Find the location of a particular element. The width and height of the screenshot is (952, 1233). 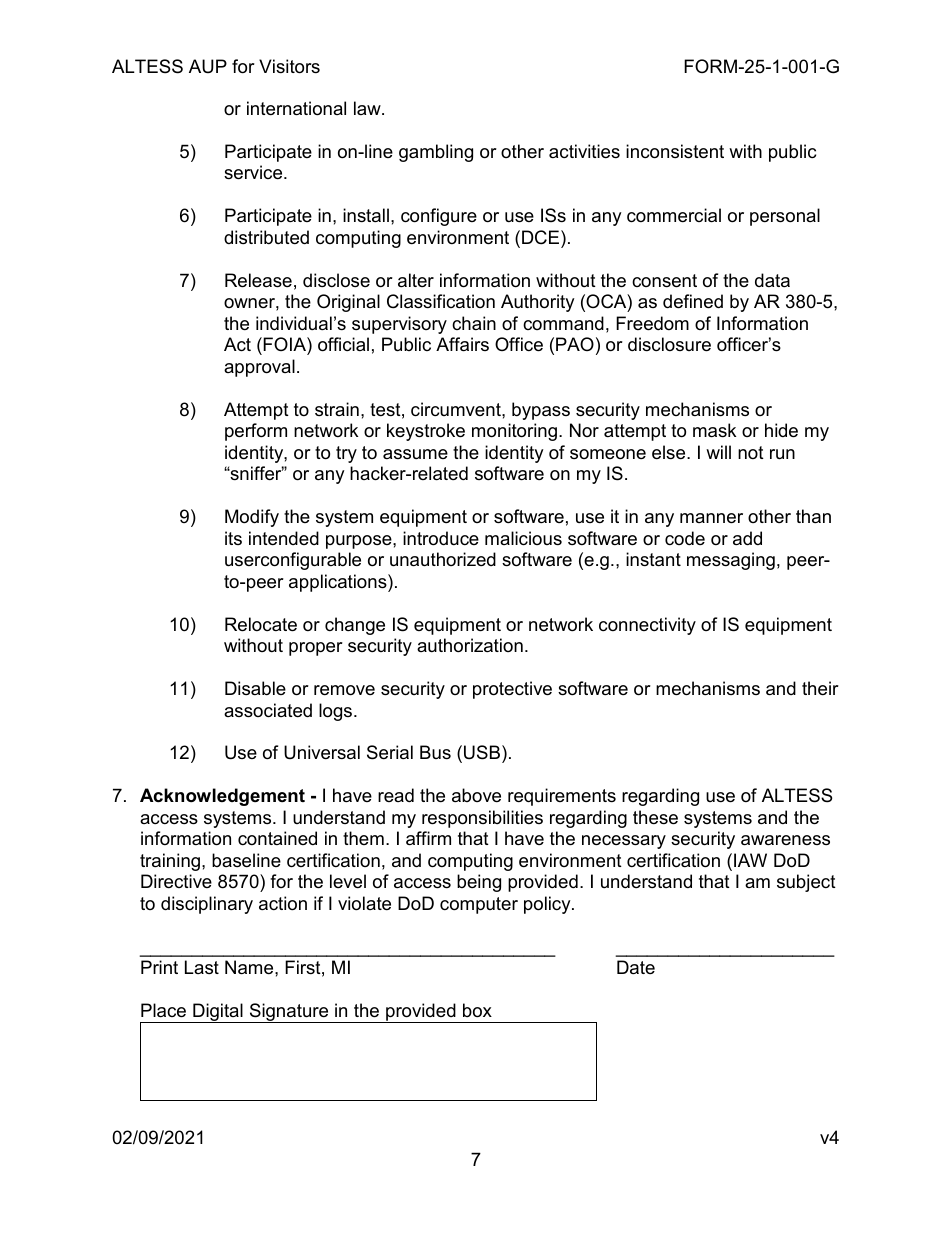

mask is located at coordinates (714, 430).
